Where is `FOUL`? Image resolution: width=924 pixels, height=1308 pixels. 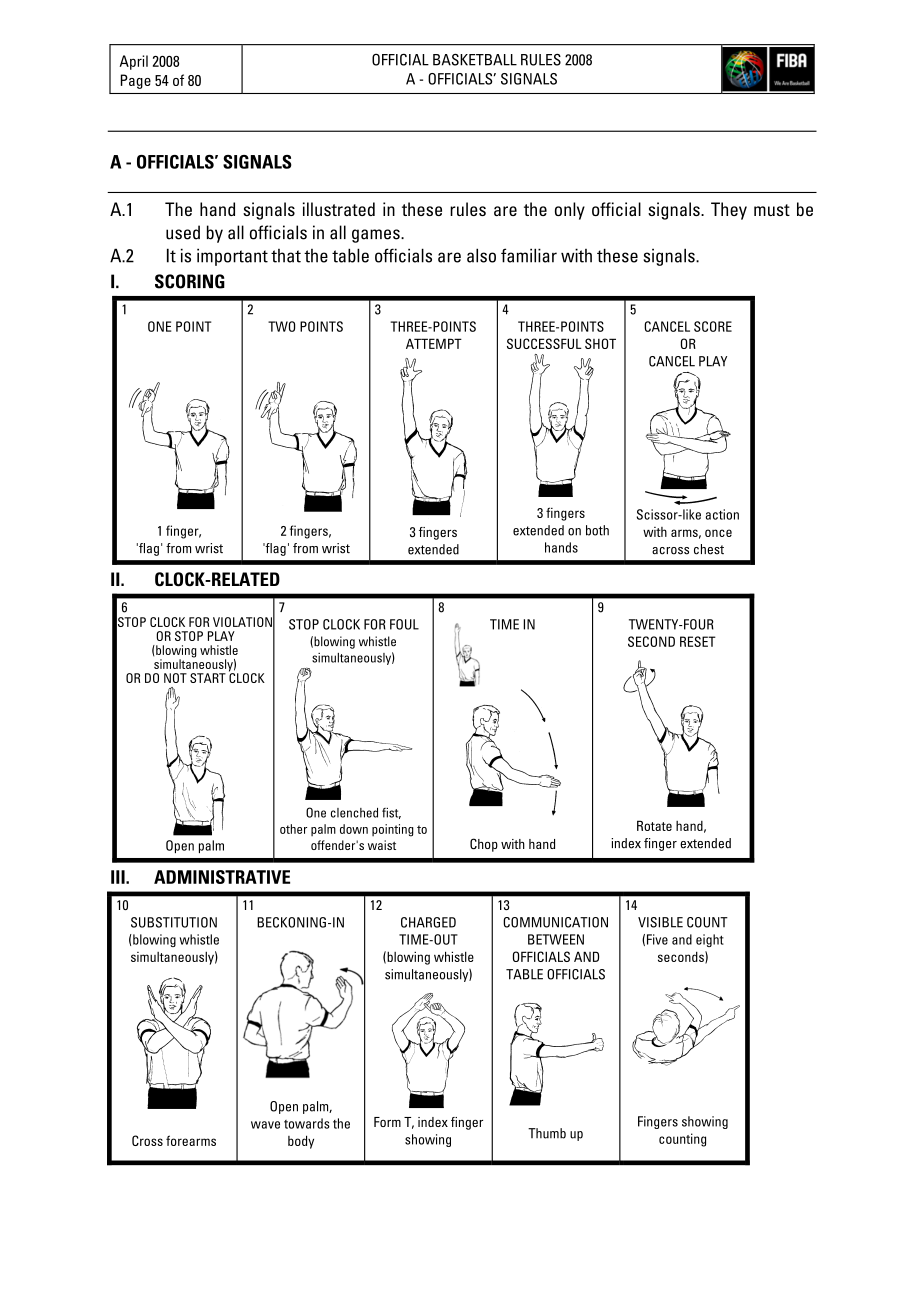
FOUL is located at coordinates (404, 624).
